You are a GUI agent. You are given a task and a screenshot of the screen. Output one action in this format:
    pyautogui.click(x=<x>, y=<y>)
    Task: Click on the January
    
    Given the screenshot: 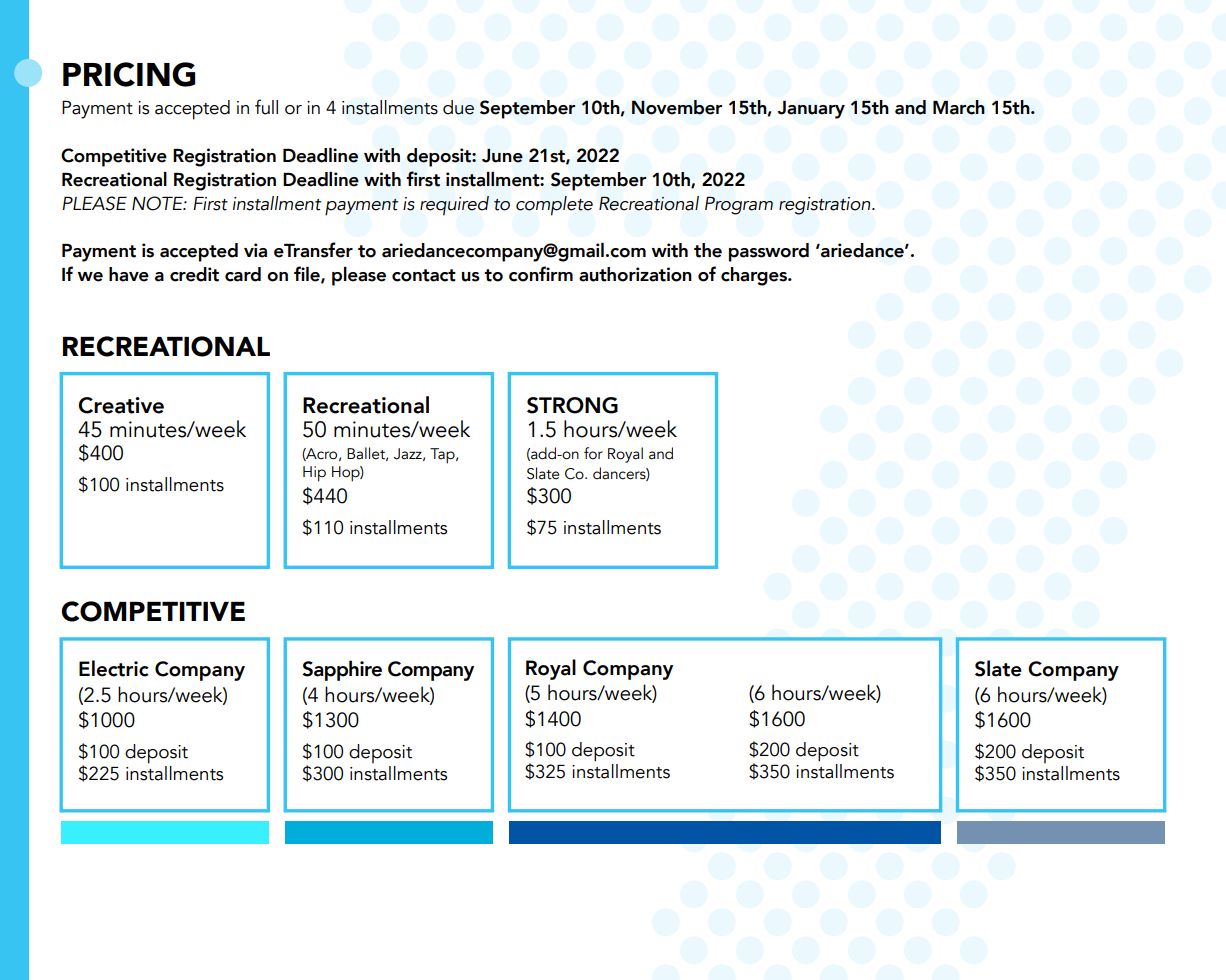 What is the action you would take?
    pyautogui.click(x=811, y=110)
